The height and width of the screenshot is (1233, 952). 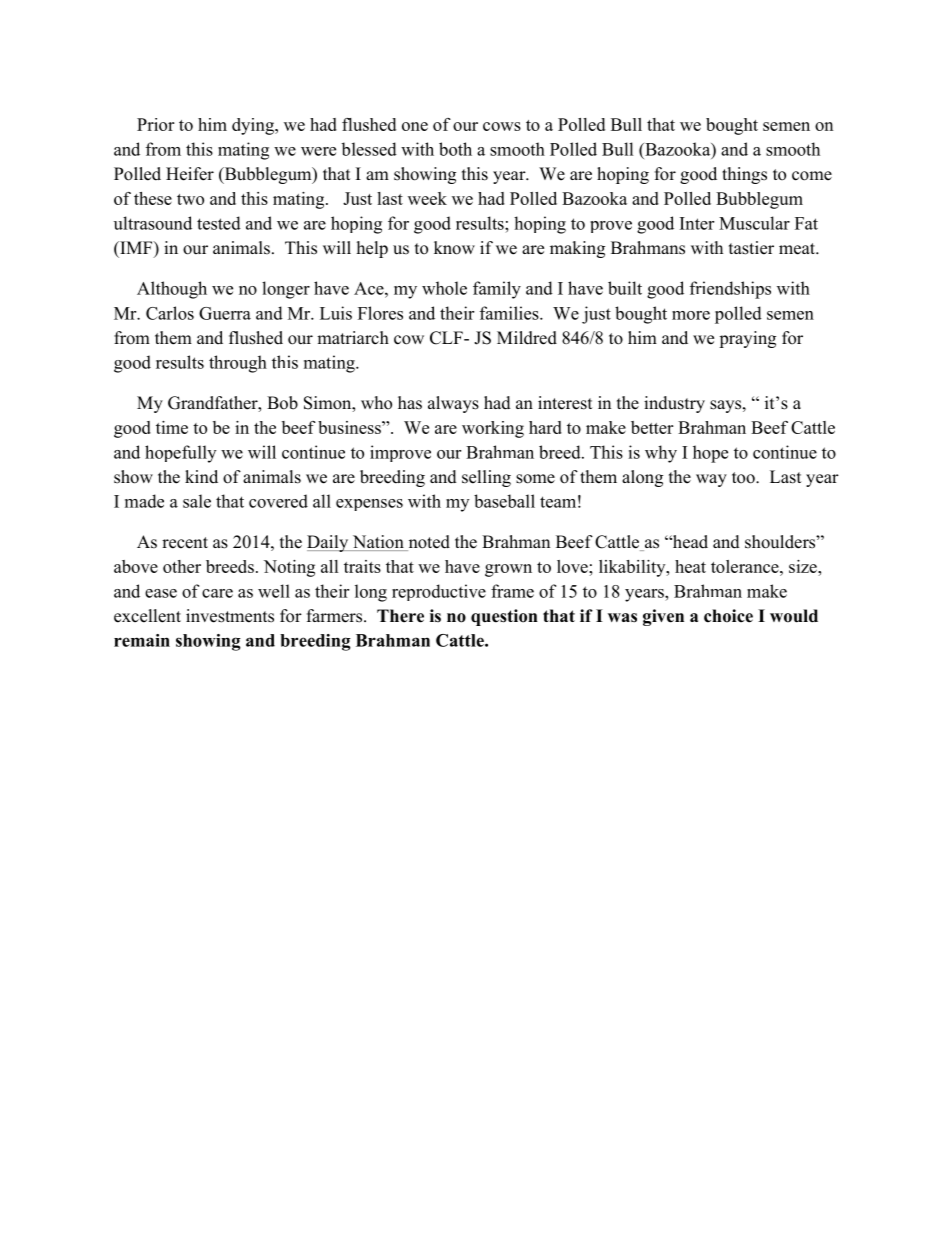 What do you see at coordinates (454, 248) in the screenshot?
I see `know` at bounding box center [454, 248].
